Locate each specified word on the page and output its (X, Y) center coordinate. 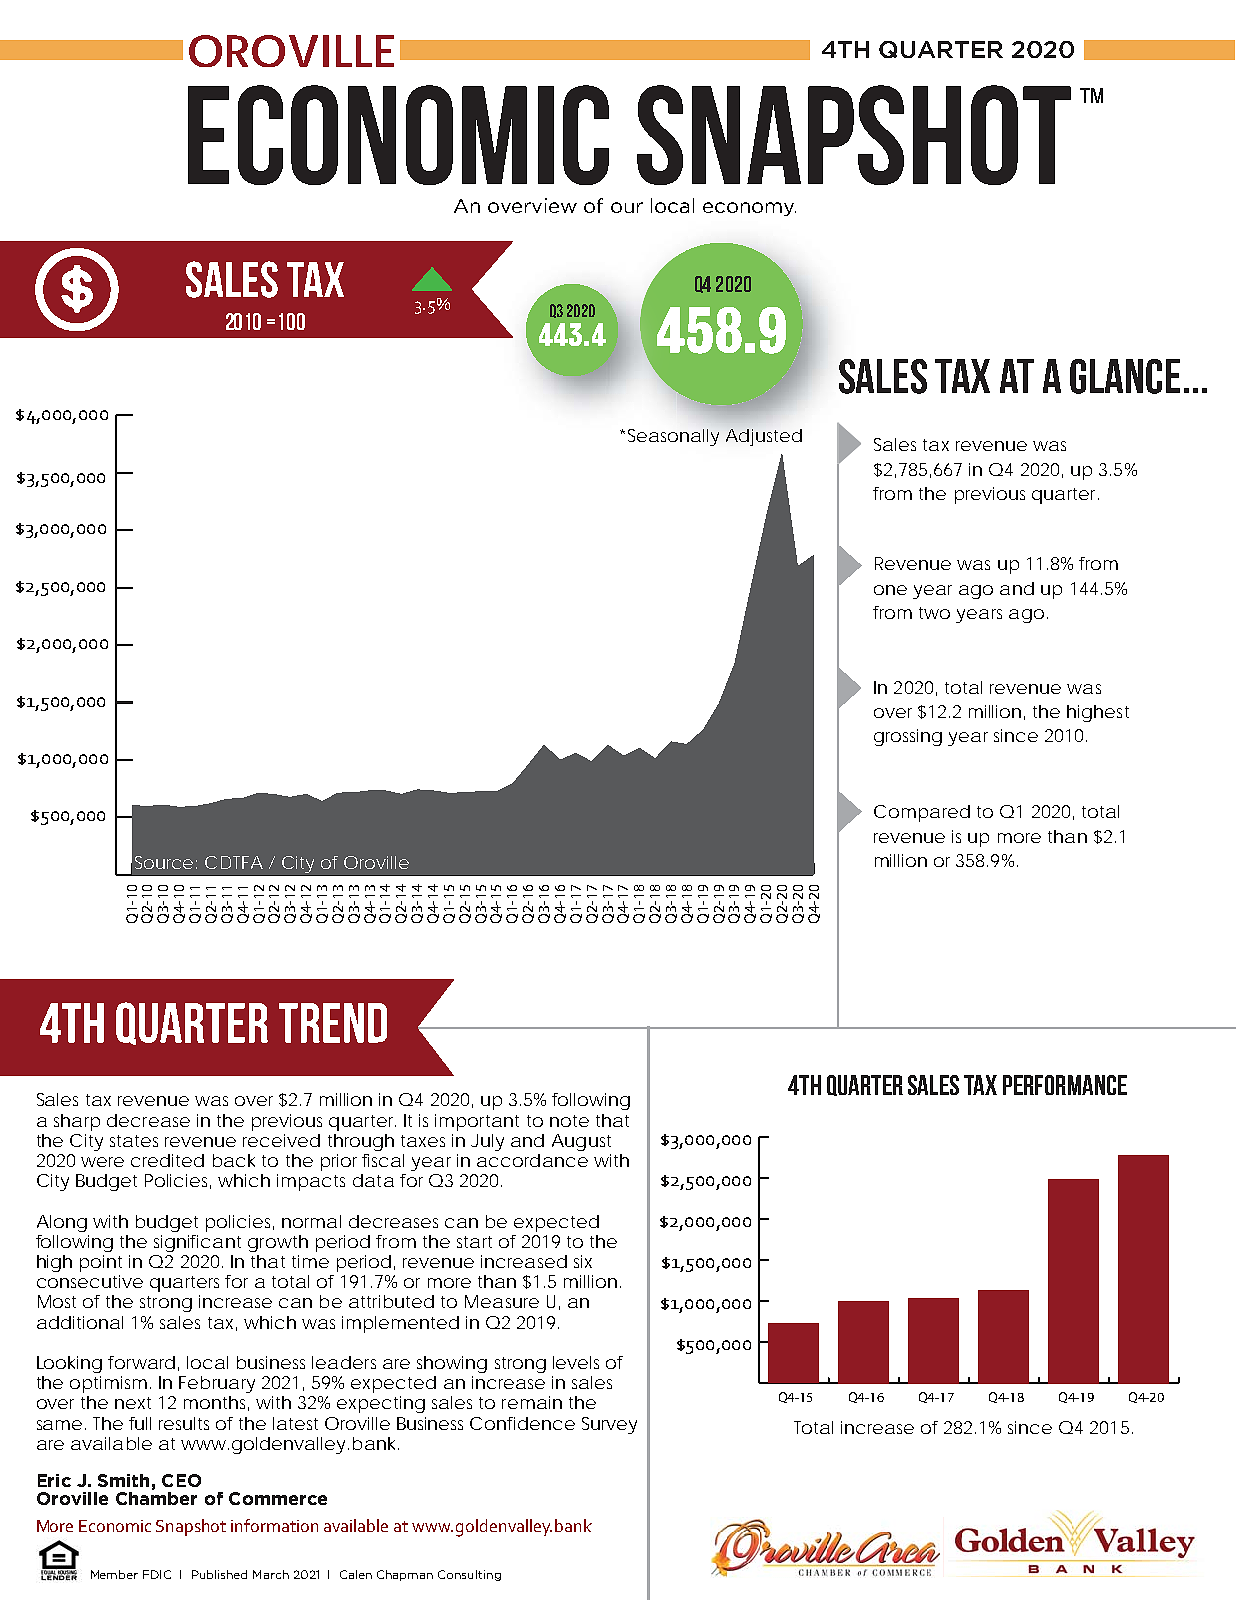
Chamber (156, 1497)
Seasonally (673, 437)
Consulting (469, 1575)
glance (1125, 376)
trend (333, 1023)
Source (164, 862)
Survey (609, 1425)
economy (749, 209)
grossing (908, 737)
